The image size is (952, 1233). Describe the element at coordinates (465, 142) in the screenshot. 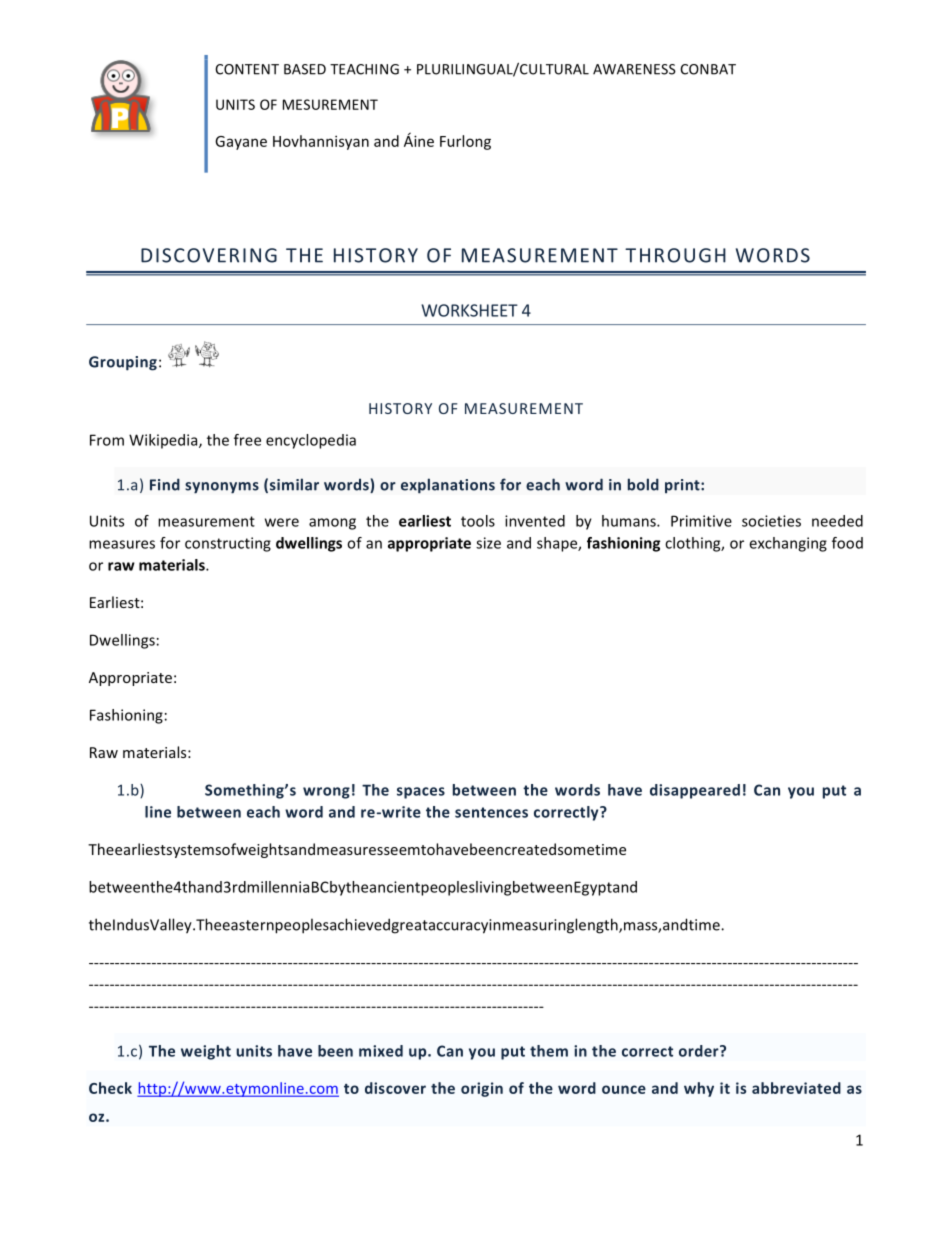

I see `Furlong` at that location.
